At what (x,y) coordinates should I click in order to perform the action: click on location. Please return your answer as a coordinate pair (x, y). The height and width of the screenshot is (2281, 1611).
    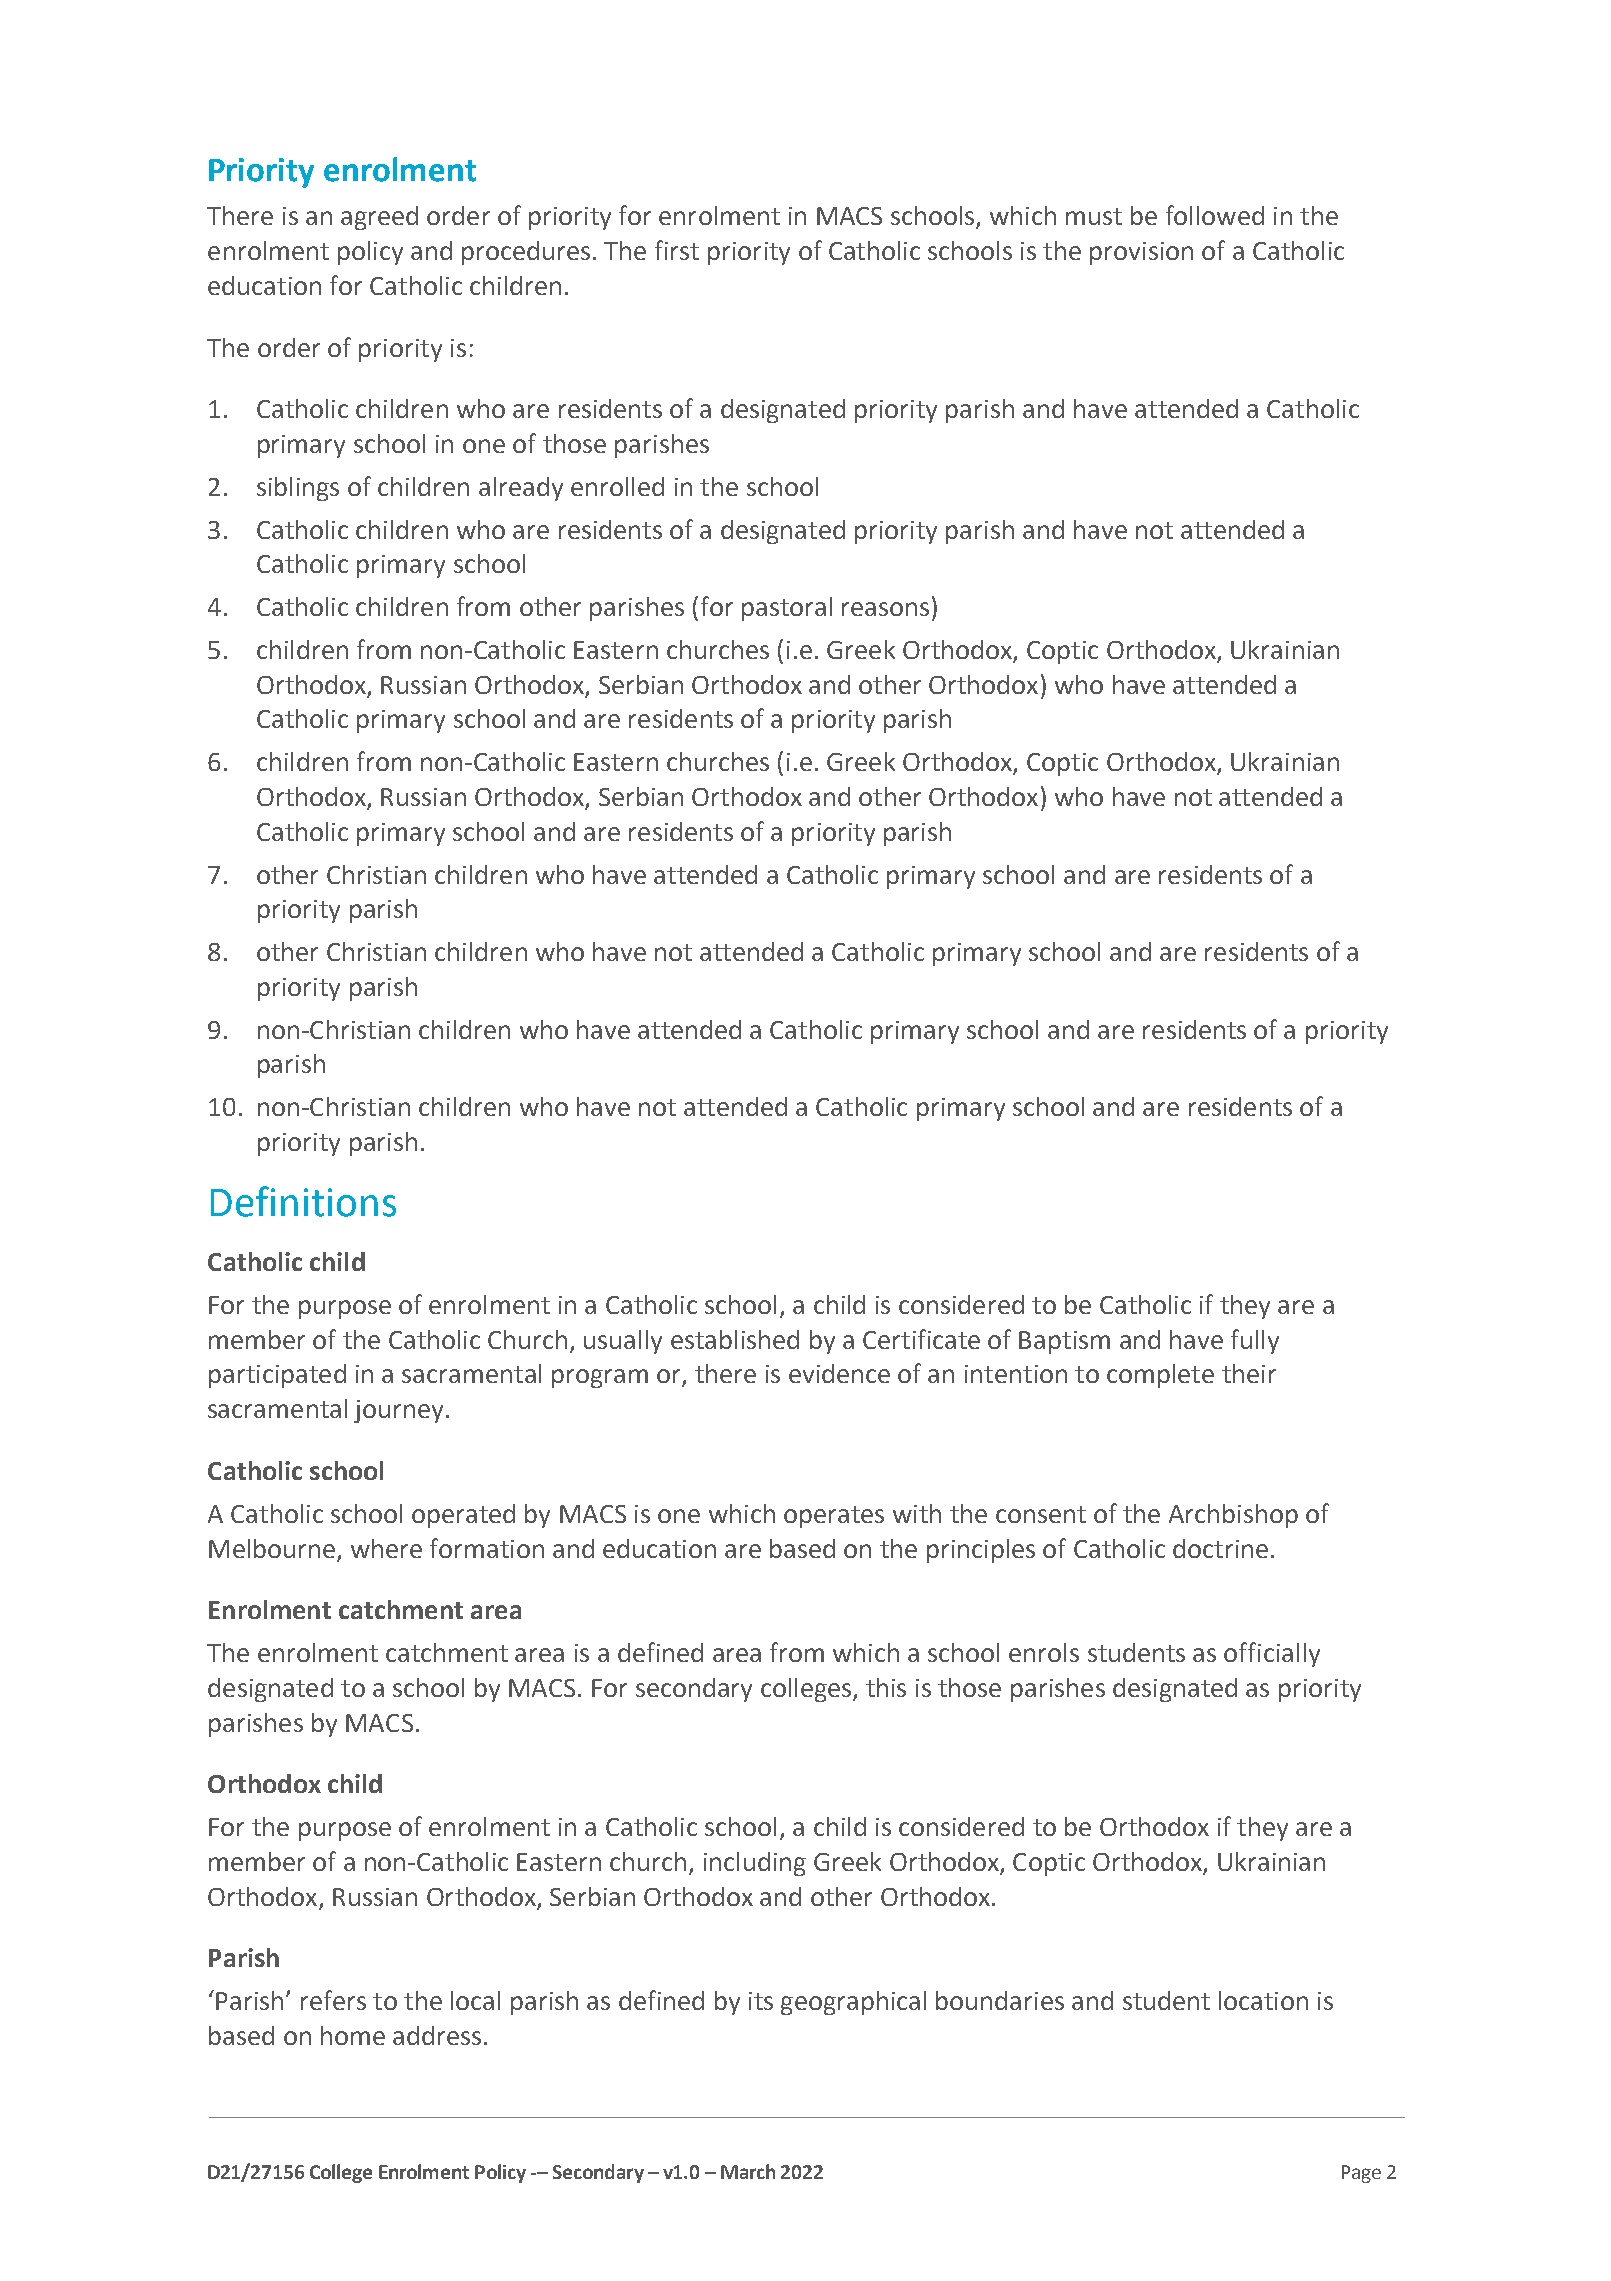
    Looking at the image, I should click on (1263, 2000).
